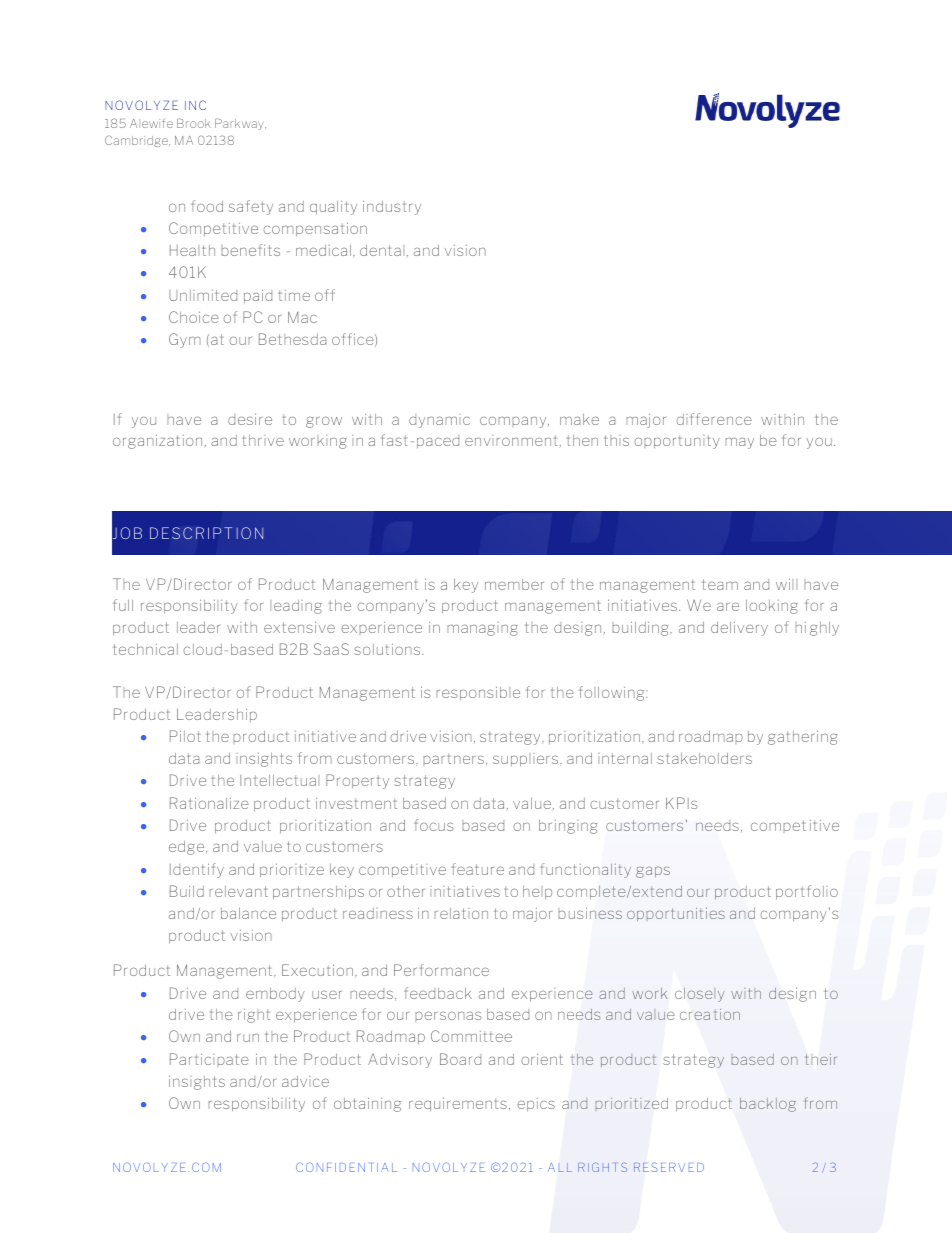 This page has width=952, height=1233. What do you see at coordinates (209, 1060) in the page?
I see `Participate` at bounding box center [209, 1060].
